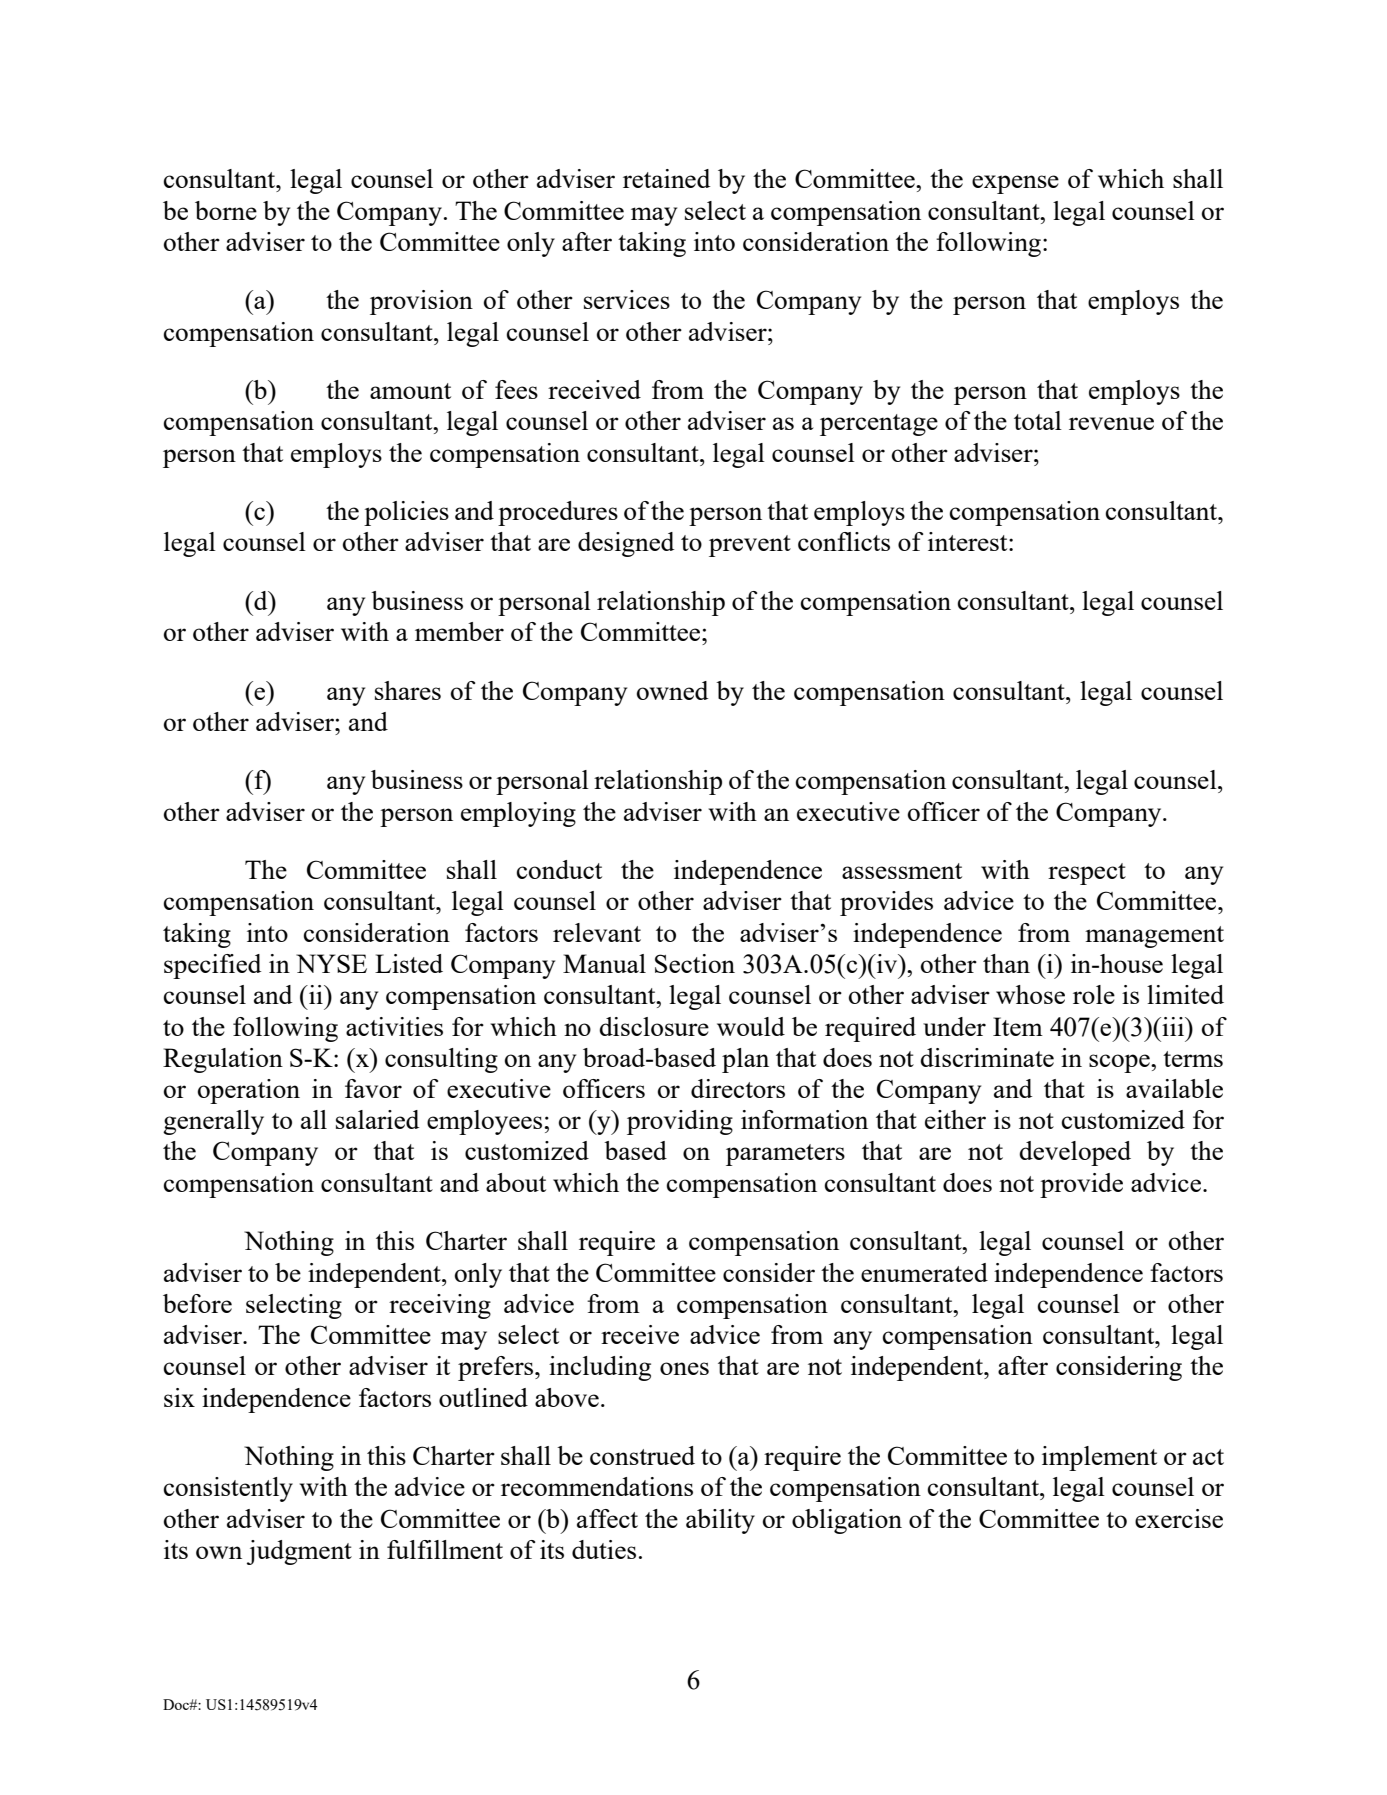 The height and width of the screenshot is (1795, 1387). I want to click on conduct, so click(559, 869).
